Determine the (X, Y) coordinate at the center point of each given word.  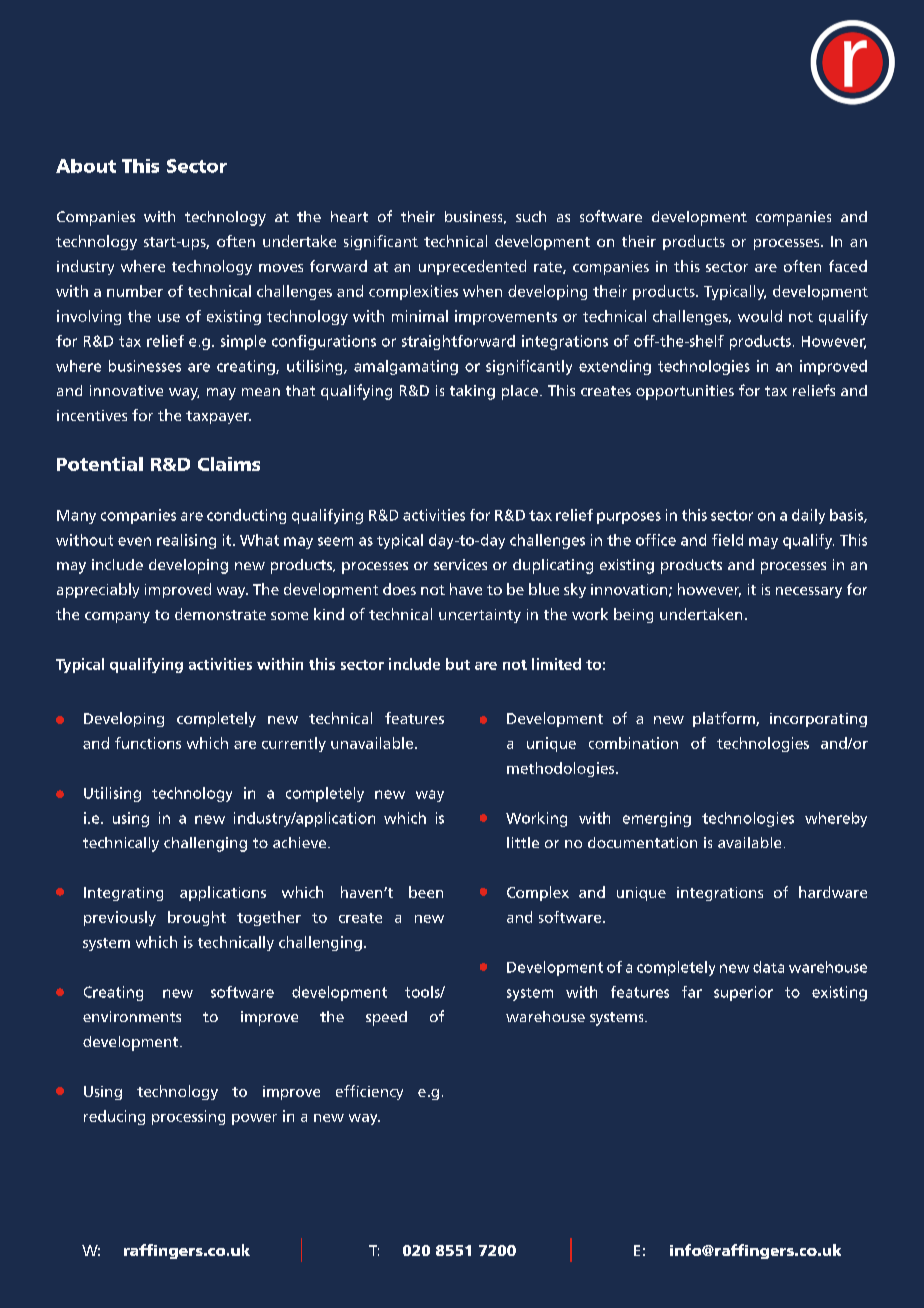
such (531, 216)
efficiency (369, 1092)
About (86, 166)
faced (848, 266)
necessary (809, 592)
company (117, 617)
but (458, 664)
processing (188, 1117)
